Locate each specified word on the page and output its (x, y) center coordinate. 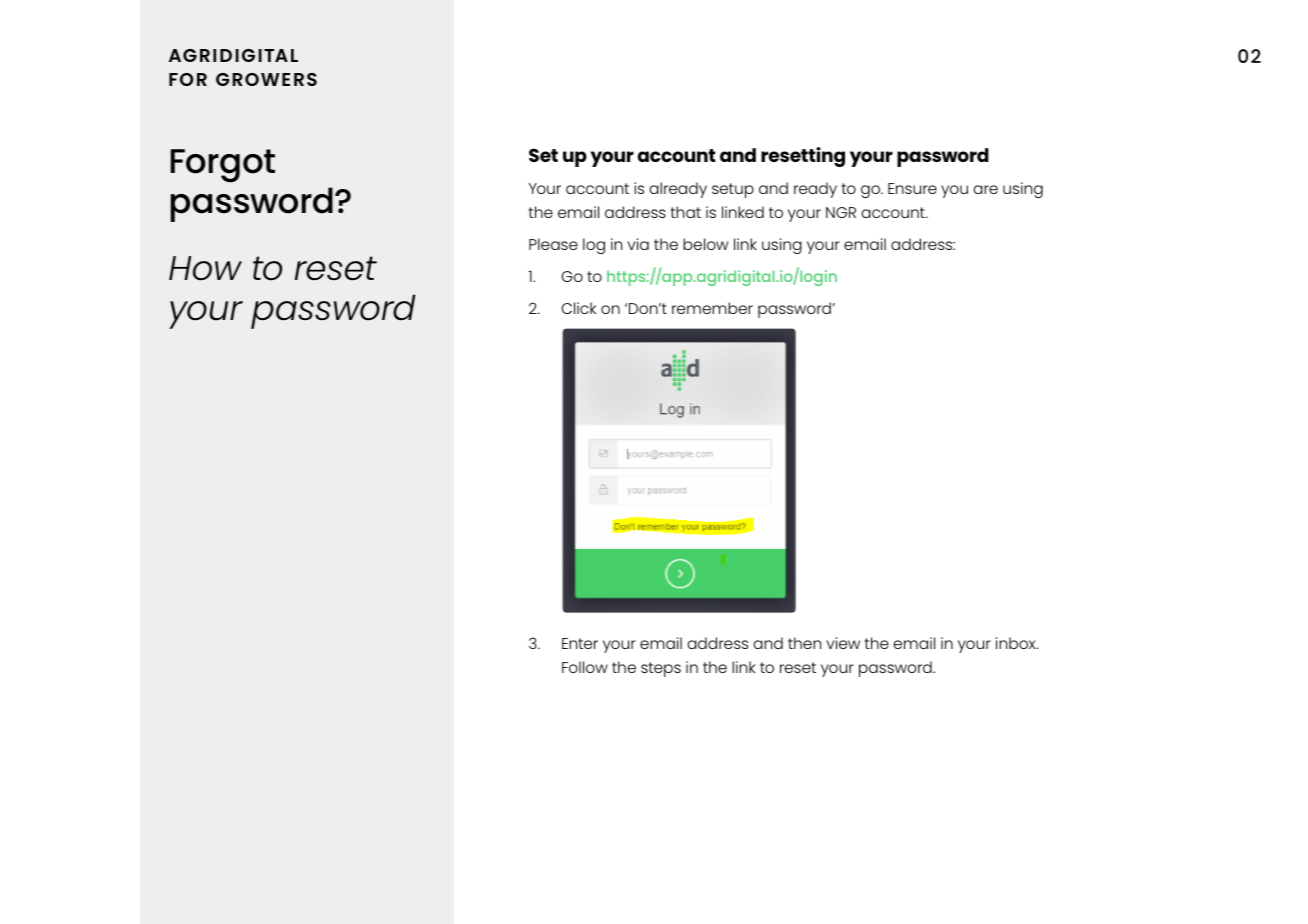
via (638, 244)
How (205, 268)
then (804, 643)
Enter (580, 643)
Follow (585, 667)
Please (553, 244)
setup (733, 190)
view (843, 643)
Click (578, 308)
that (686, 212)
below (705, 244)
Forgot (223, 166)
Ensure (912, 188)
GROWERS (266, 79)
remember (712, 308)
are (985, 189)
